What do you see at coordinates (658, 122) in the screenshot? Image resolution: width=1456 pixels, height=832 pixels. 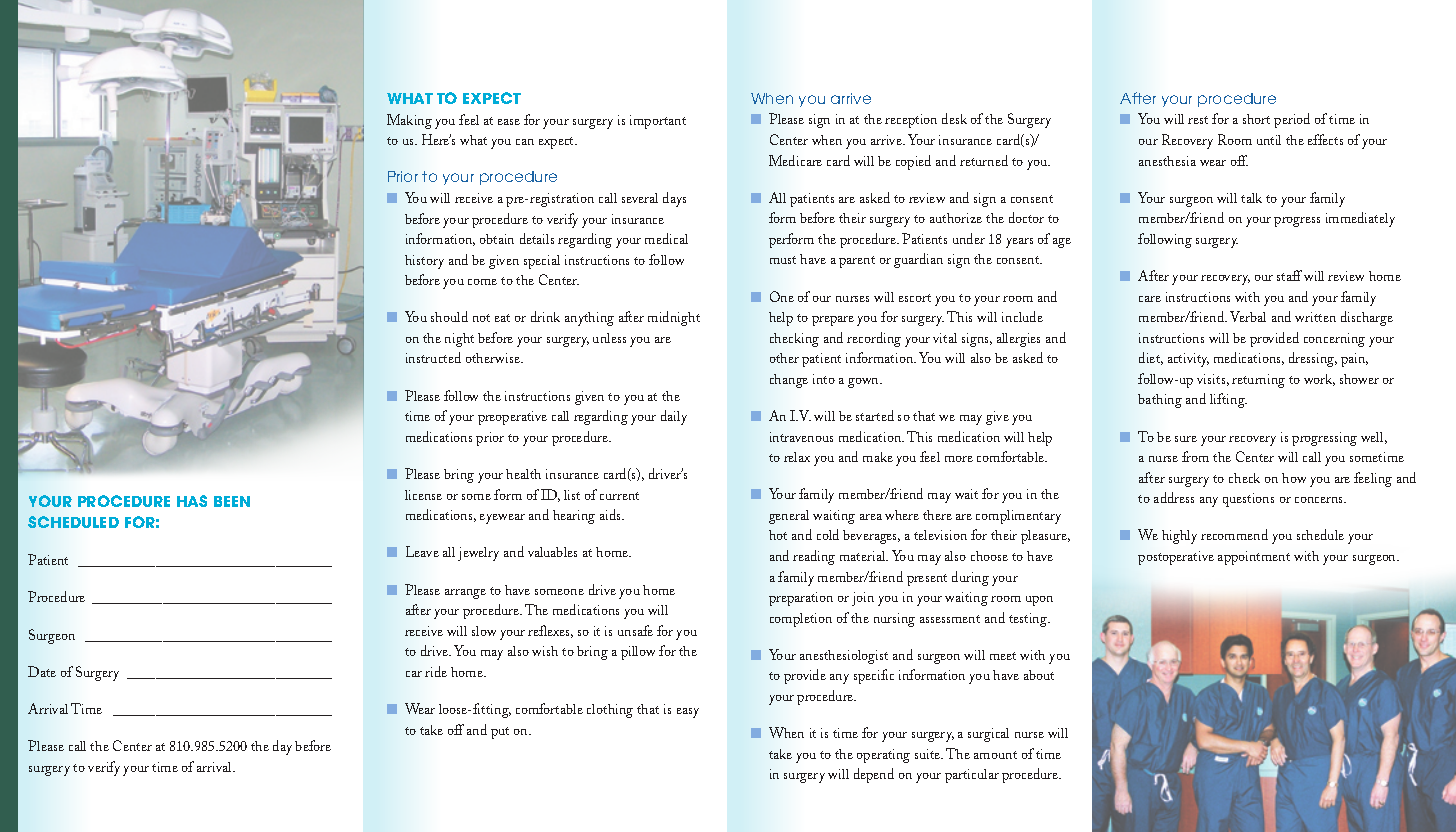 I see `important` at bounding box center [658, 122].
